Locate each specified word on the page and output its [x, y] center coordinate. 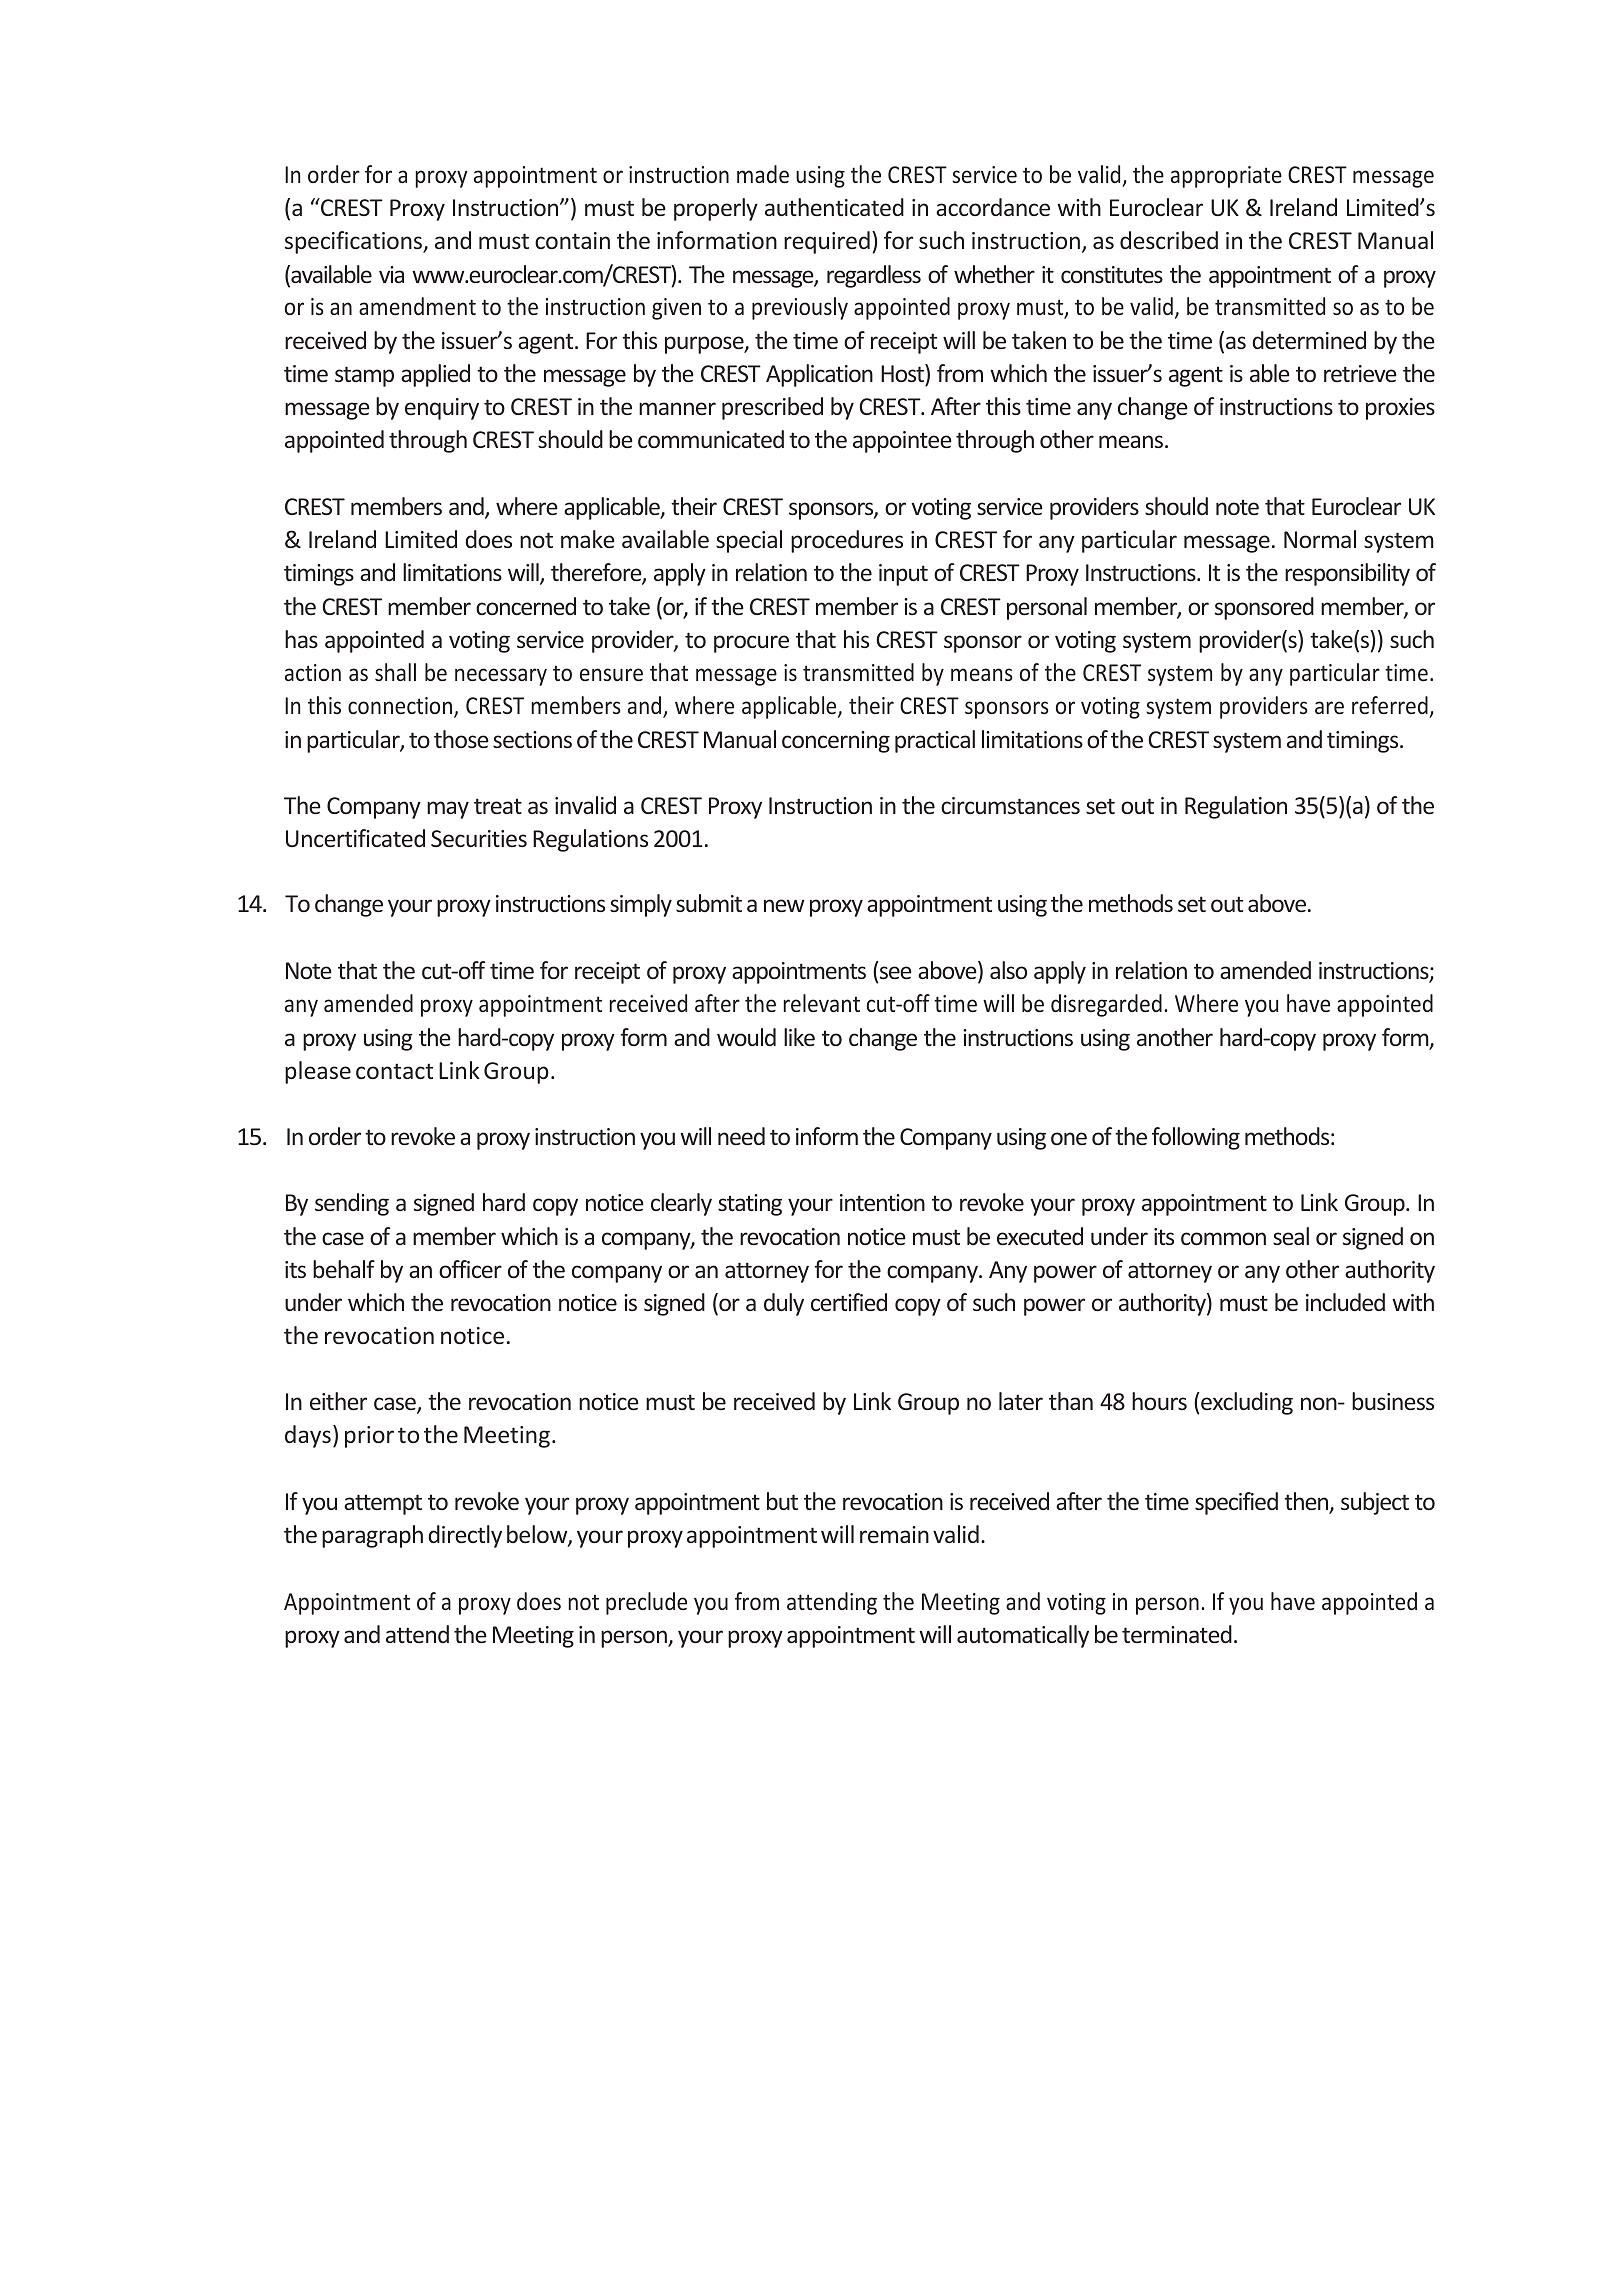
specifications [355, 242]
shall [395, 672]
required [827, 242]
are [1329, 707]
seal [1291, 1236]
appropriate [1226, 177]
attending [832, 1603]
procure [751, 644]
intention [882, 1202]
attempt [383, 1504]
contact [394, 1071]
